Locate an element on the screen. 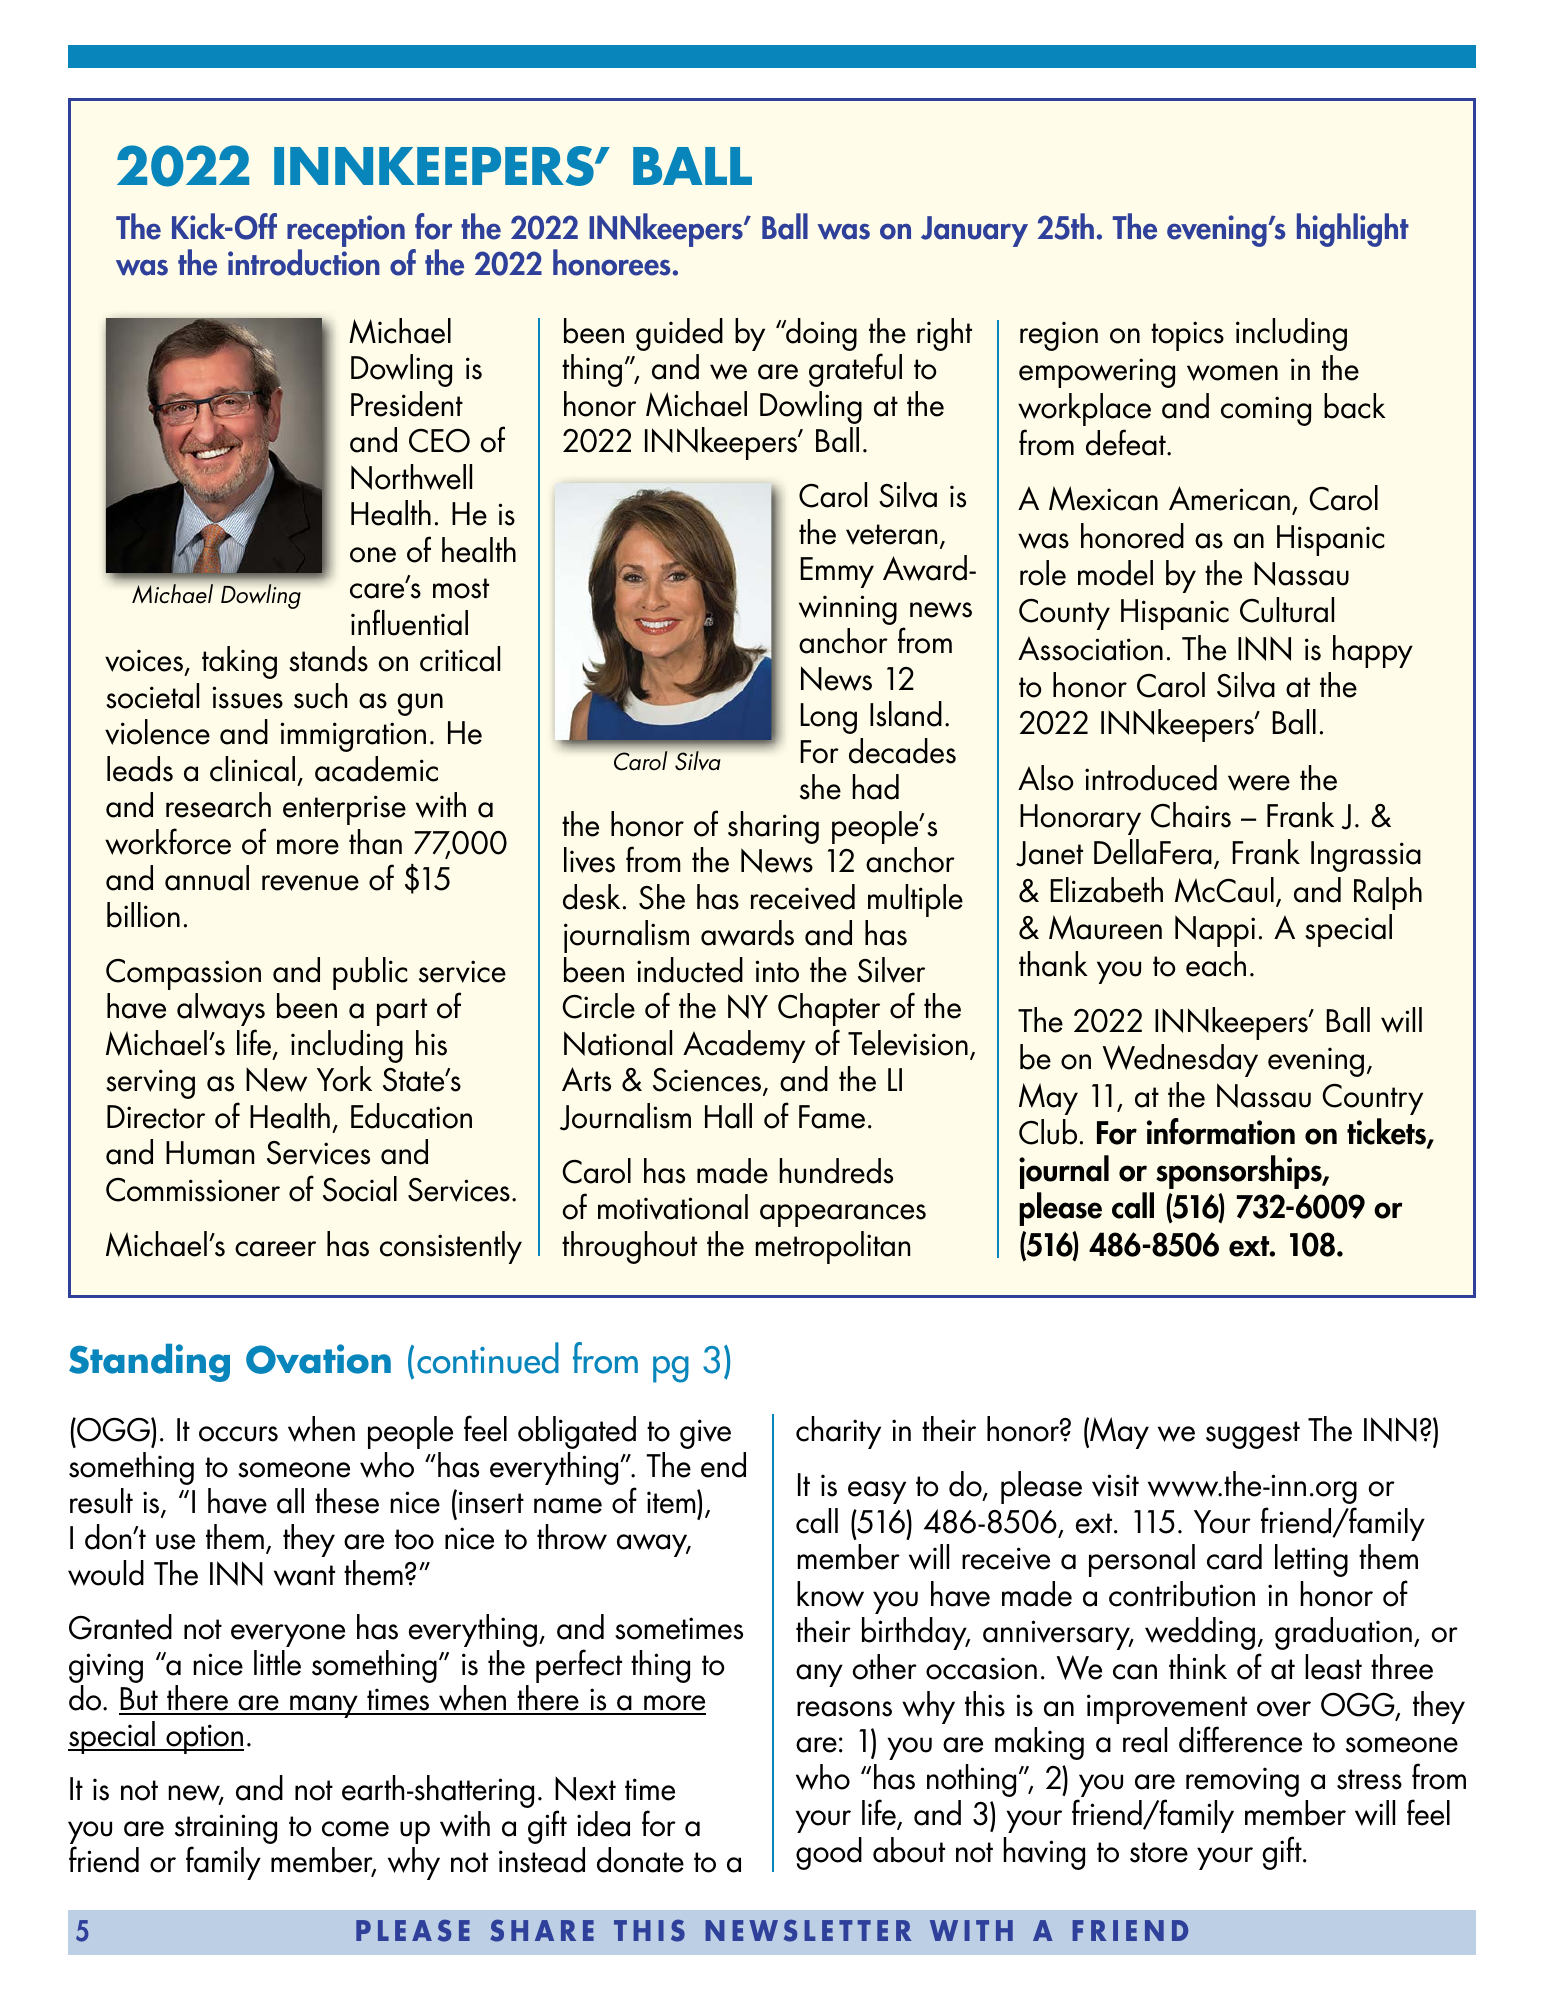  Sciences is located at coordinates (708, 1081).
